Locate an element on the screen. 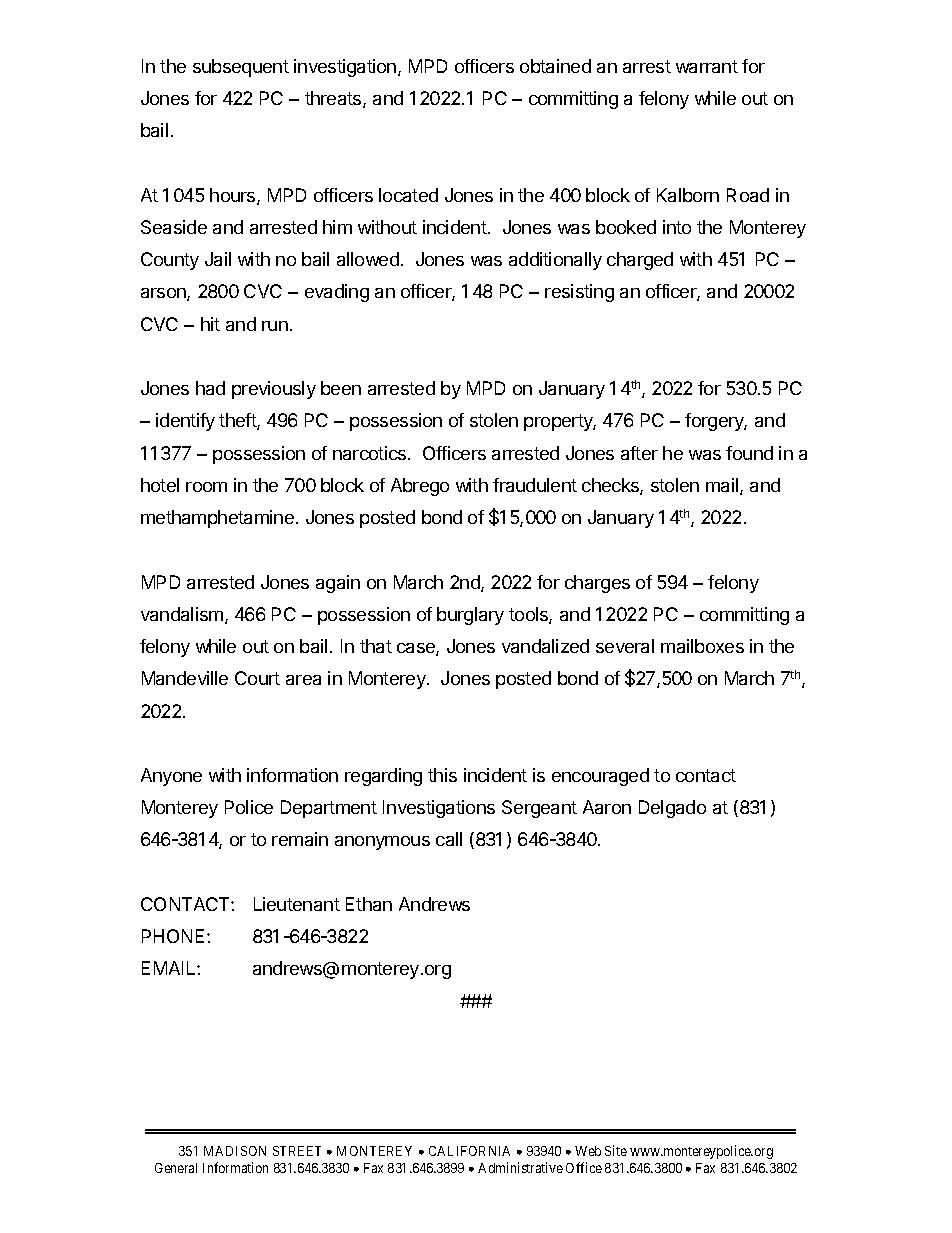 This screenshot has height=1233, width=952. identify is located at coordinates (185, 422).
